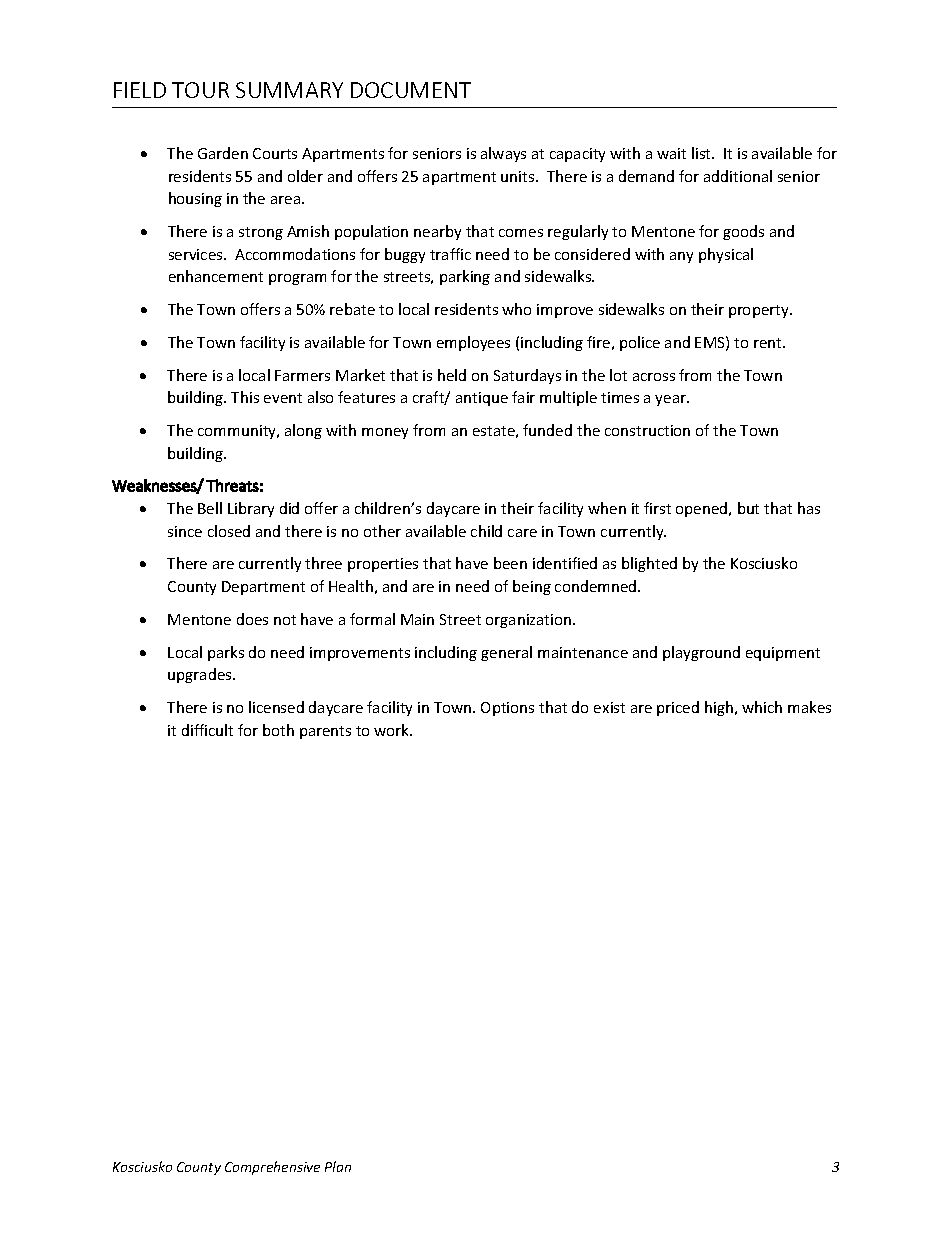  I want to click on high, so click(720, 708).
